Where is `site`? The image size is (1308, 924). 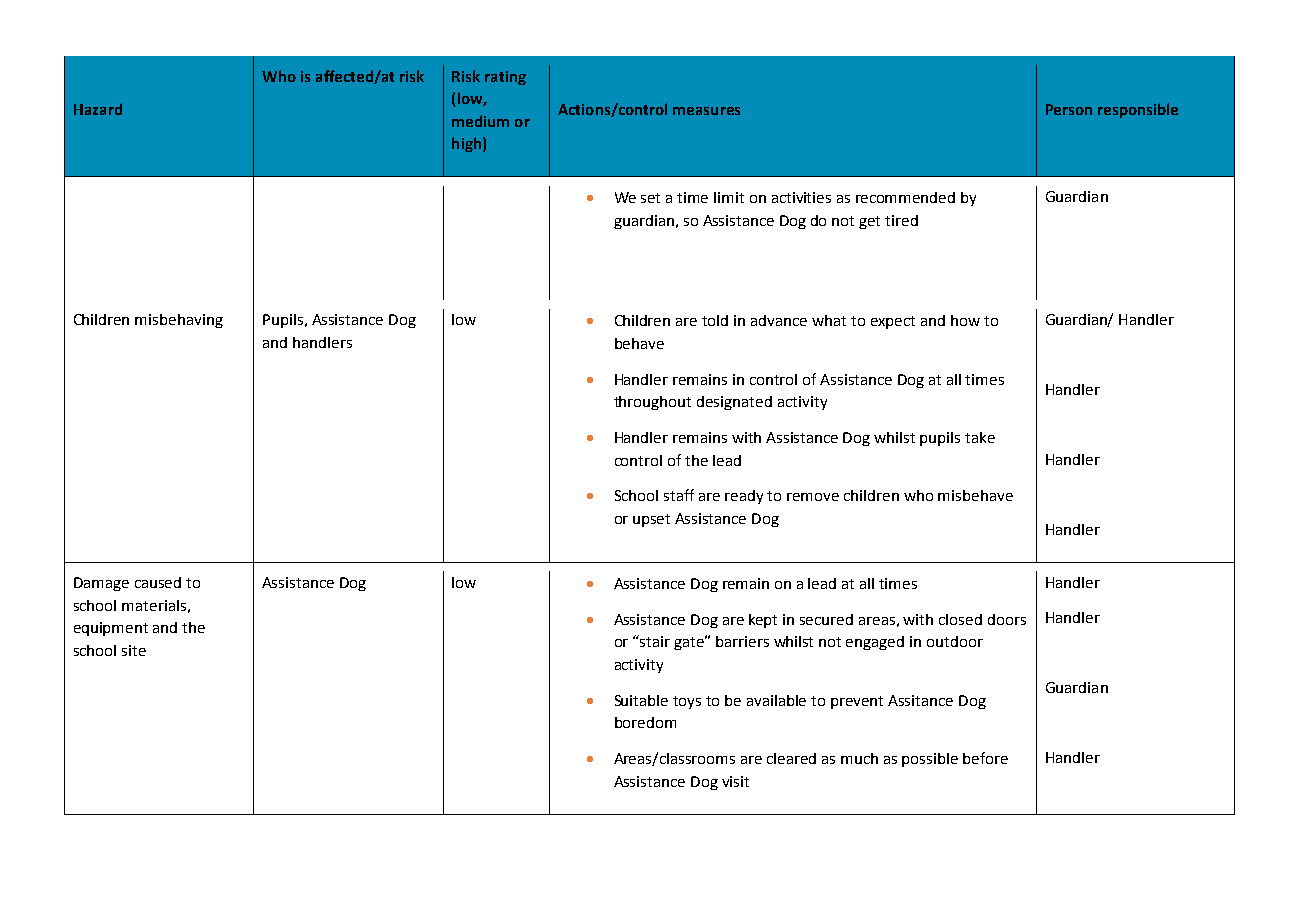 site is located at coordinates (134, 650).
